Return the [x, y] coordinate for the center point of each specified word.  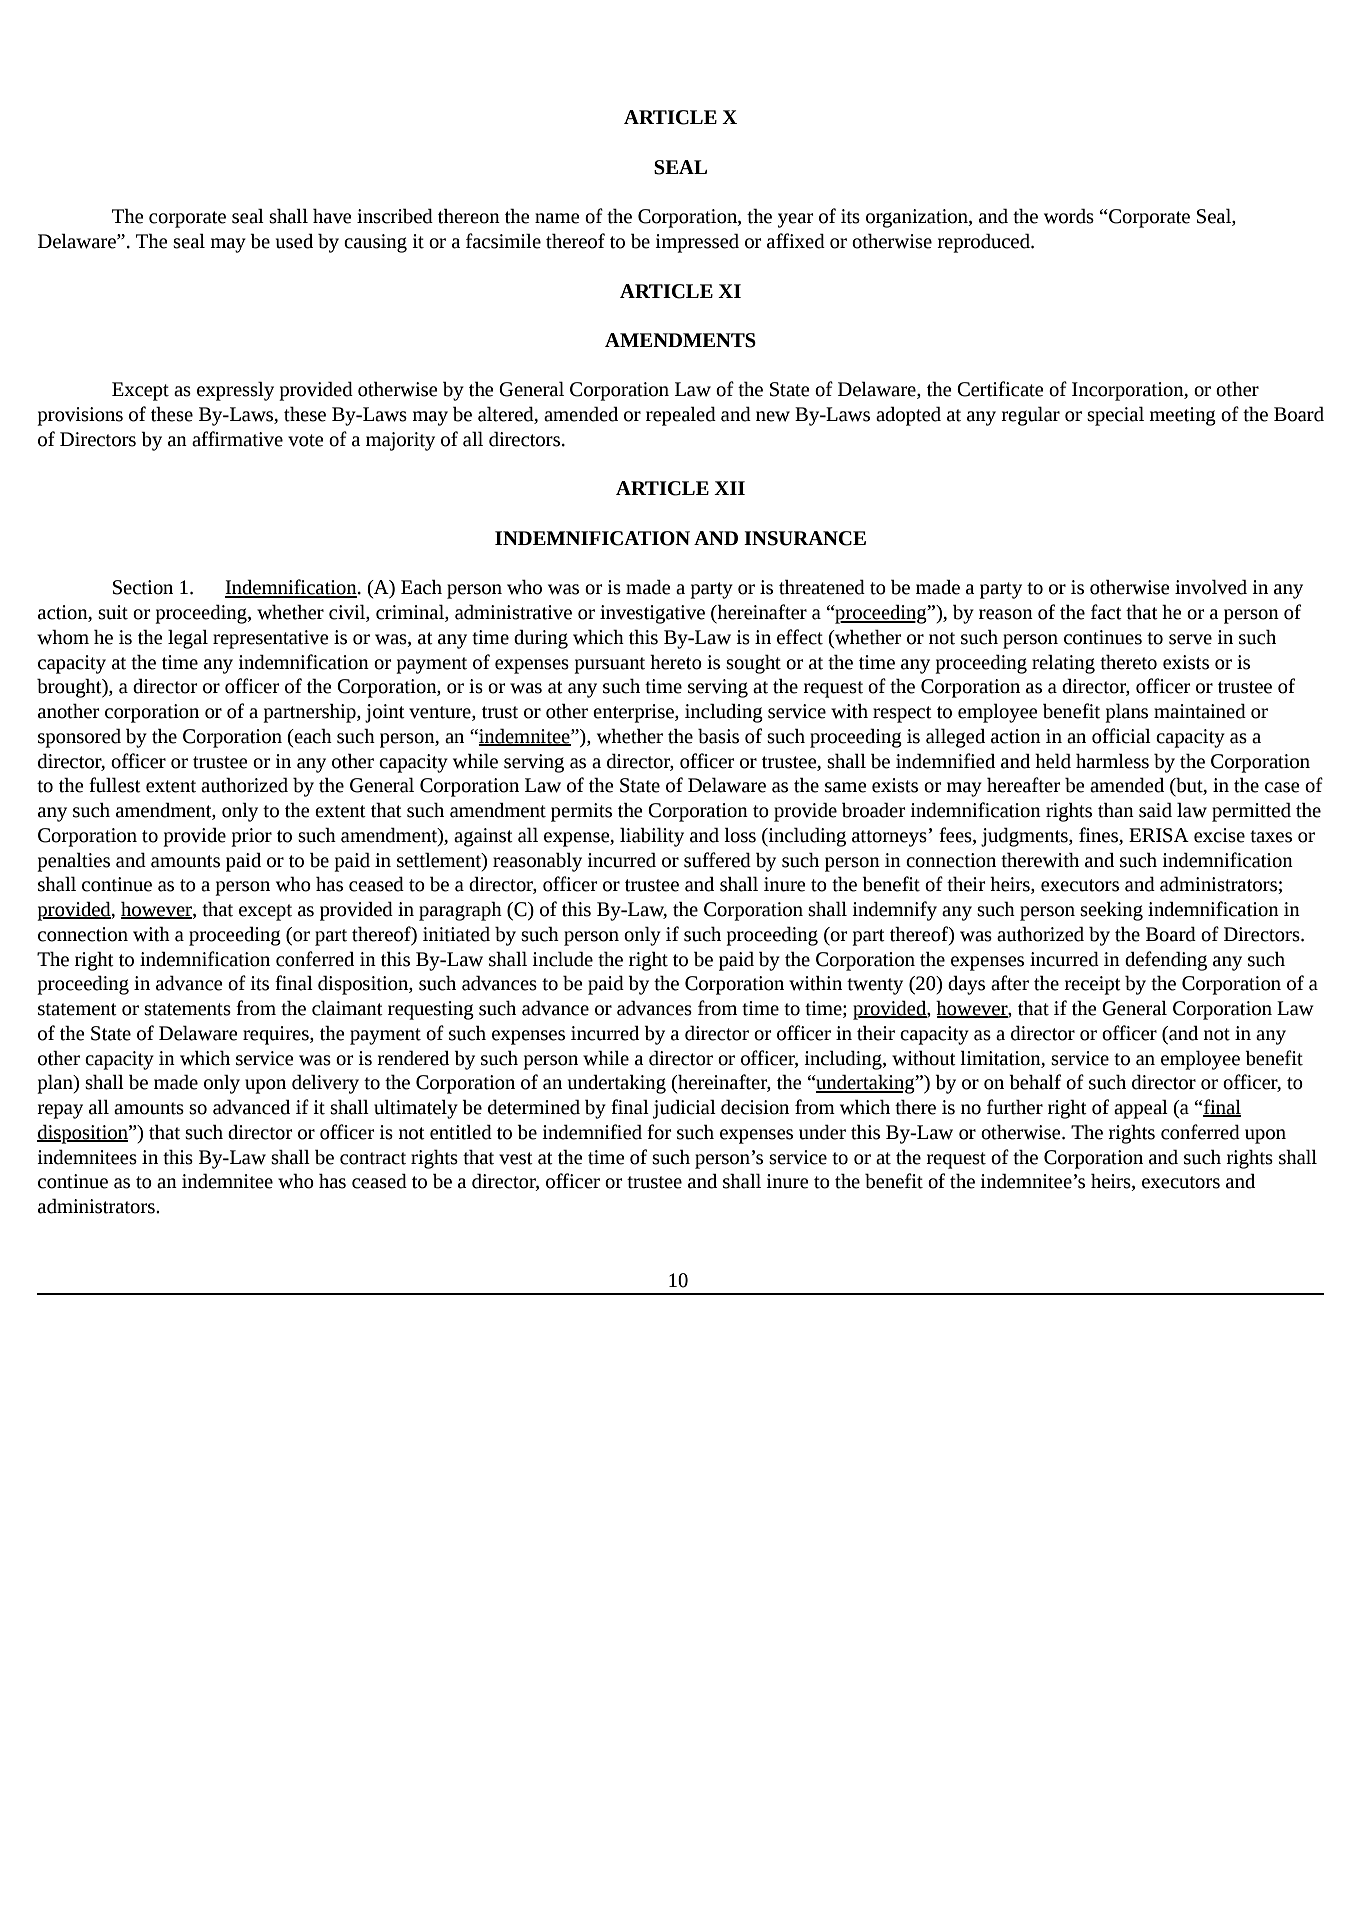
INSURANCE [805, 538]
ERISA [1159, 835]
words [1069, 216]
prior [251, 837]
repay [60, 1111]
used [294, 241]
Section [143, 587]
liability [652, 837]
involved [1211, 587]
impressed [697, 243]
